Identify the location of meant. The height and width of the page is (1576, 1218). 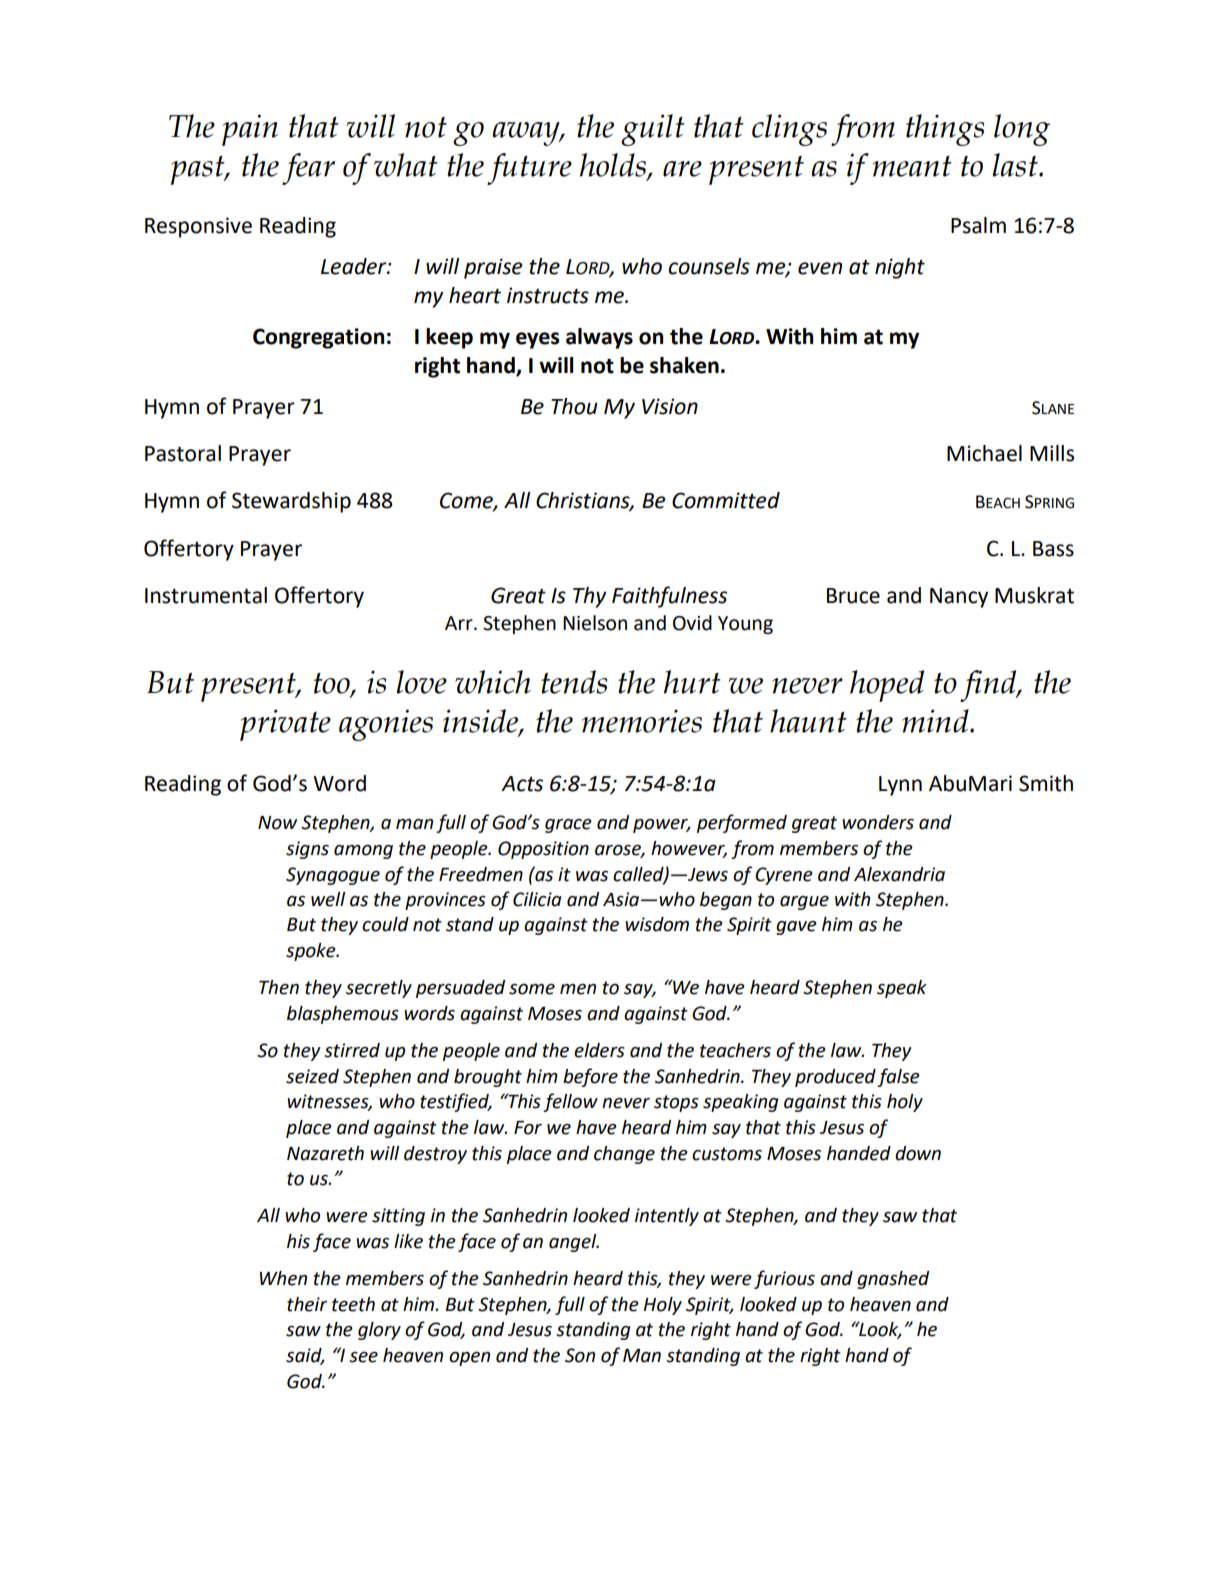
(912, 166).
